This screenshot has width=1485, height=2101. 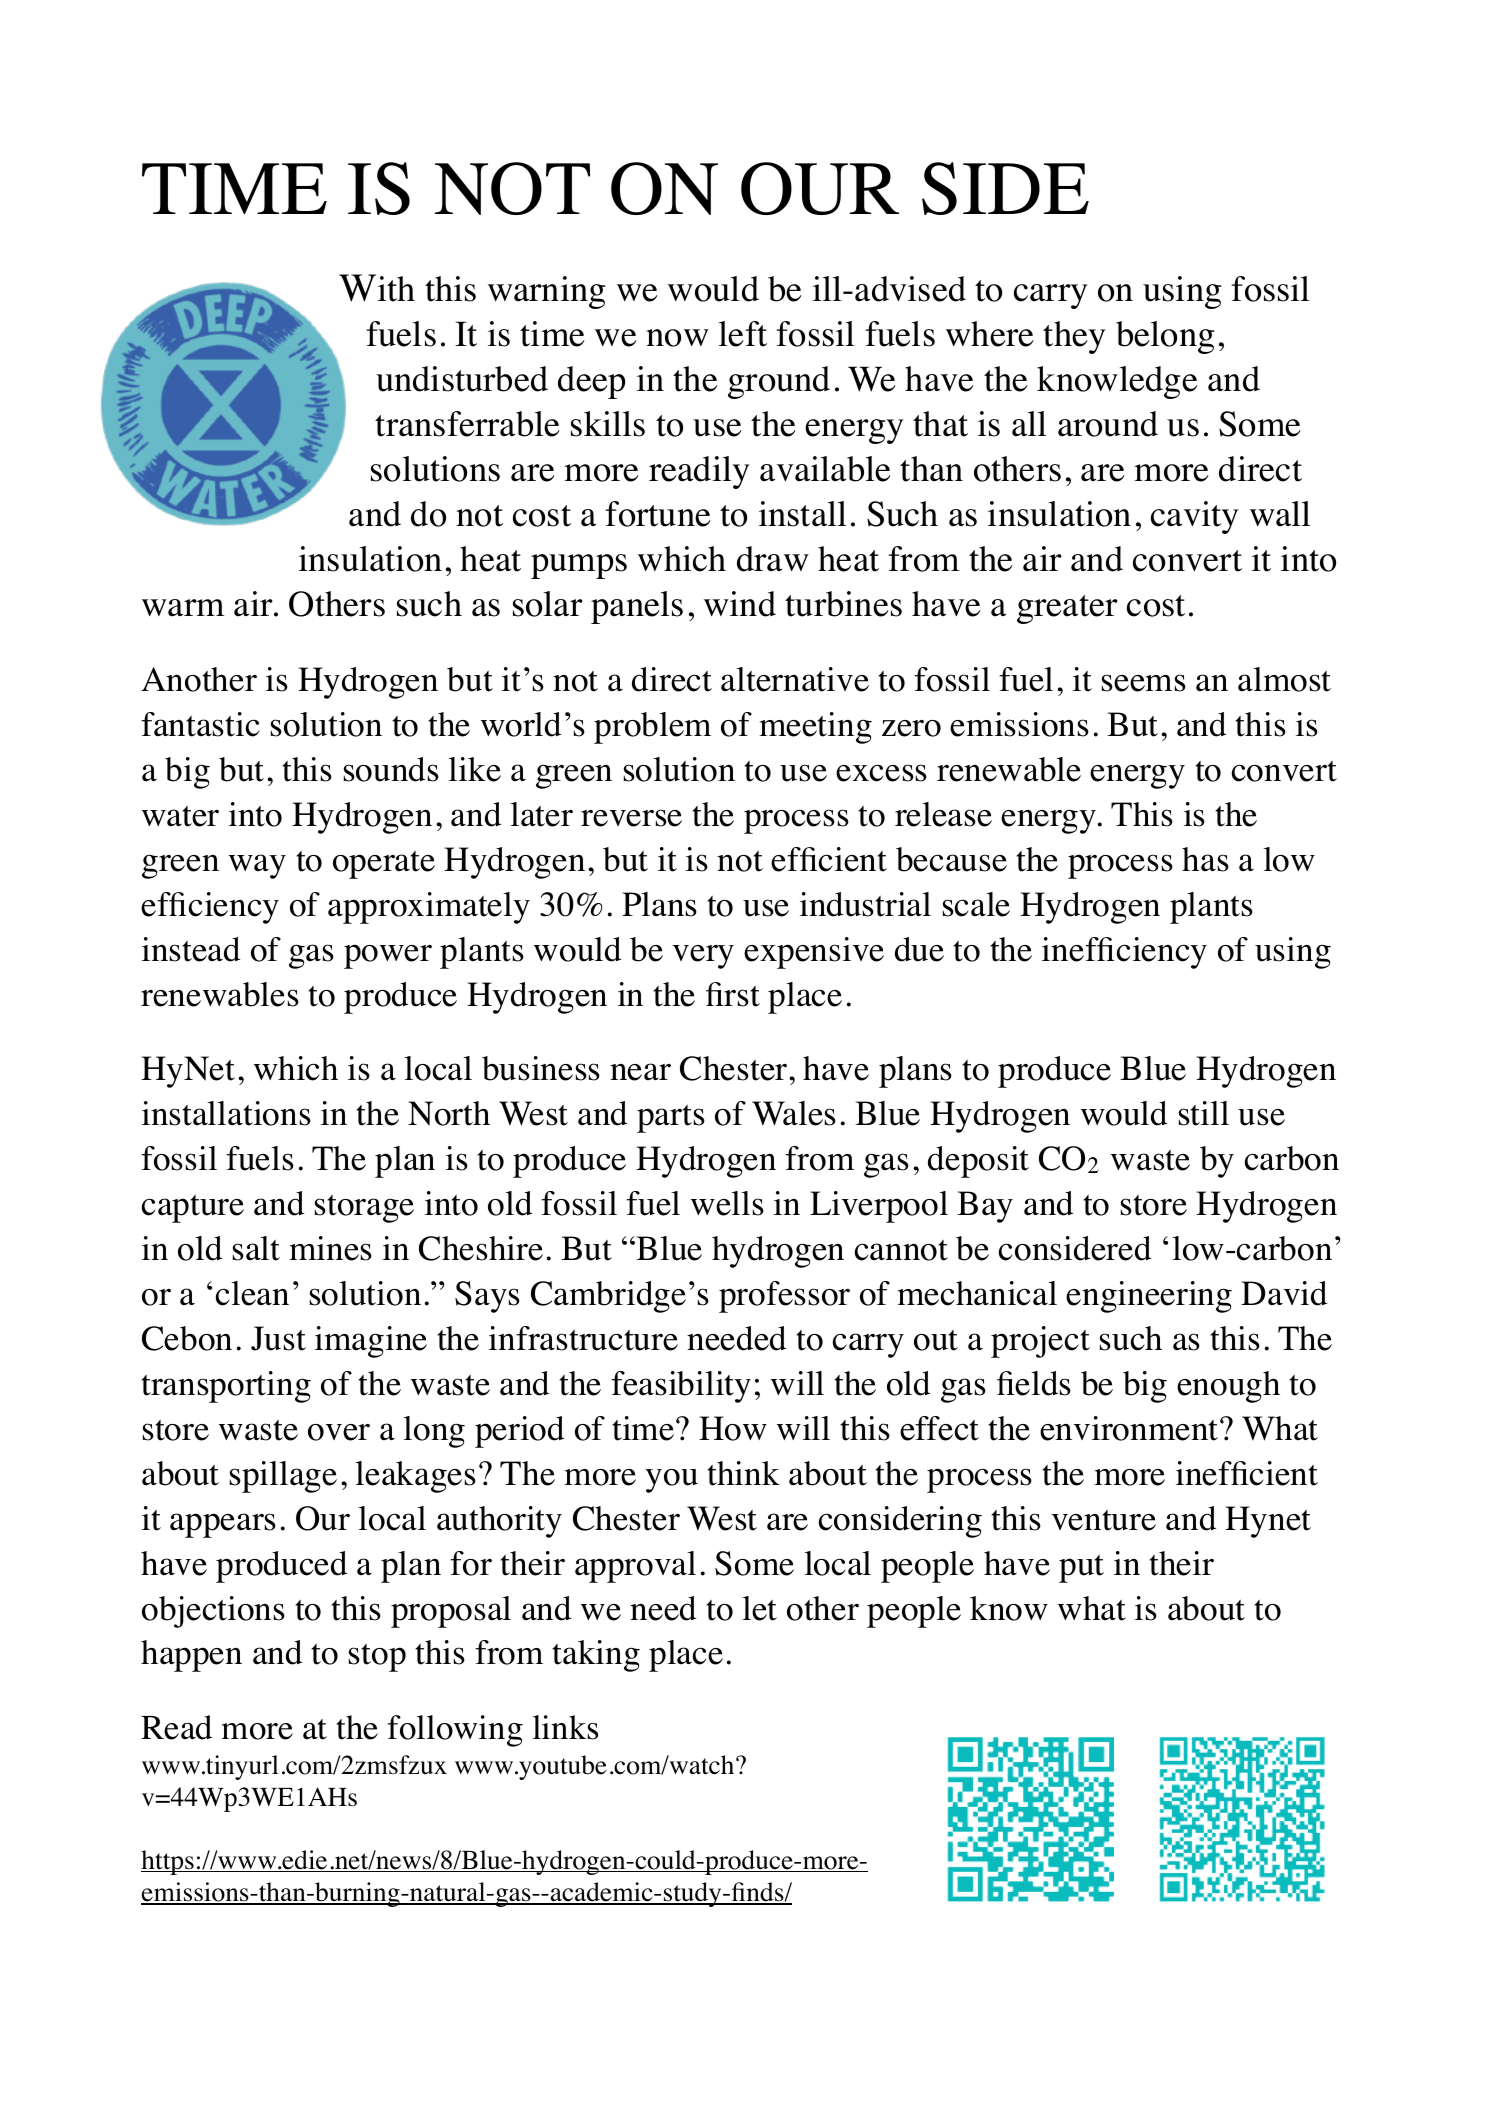 I want to click on warm, so click(x=183, y=608).
